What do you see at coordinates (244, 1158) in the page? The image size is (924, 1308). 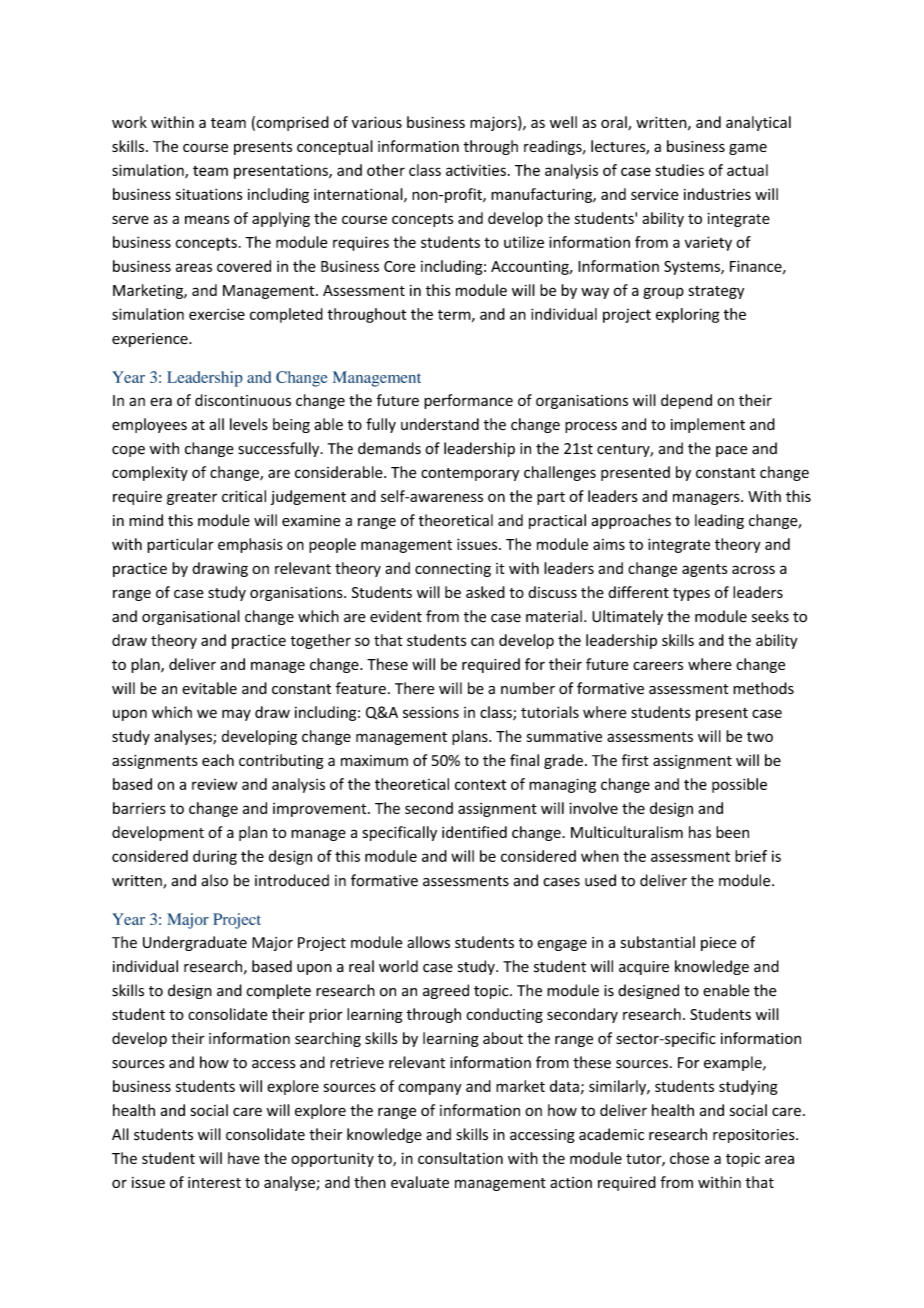 I see `have` at bounding box center [244, 1158].
